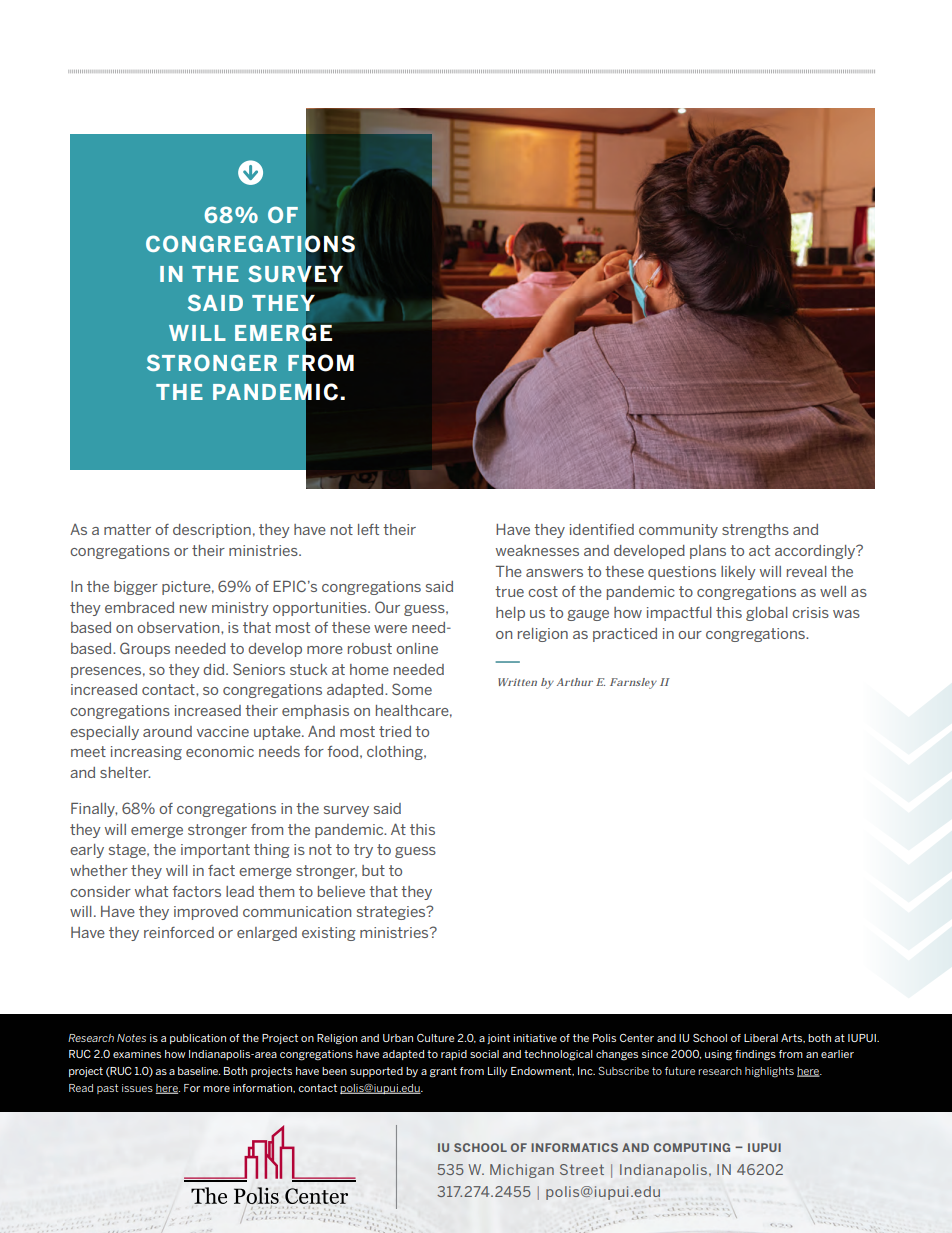 The image size is (952, 1233). What do you see at coordinates (137, 1088) in the screenshot?
I see `issues` at bounding box center [137, 1088].
